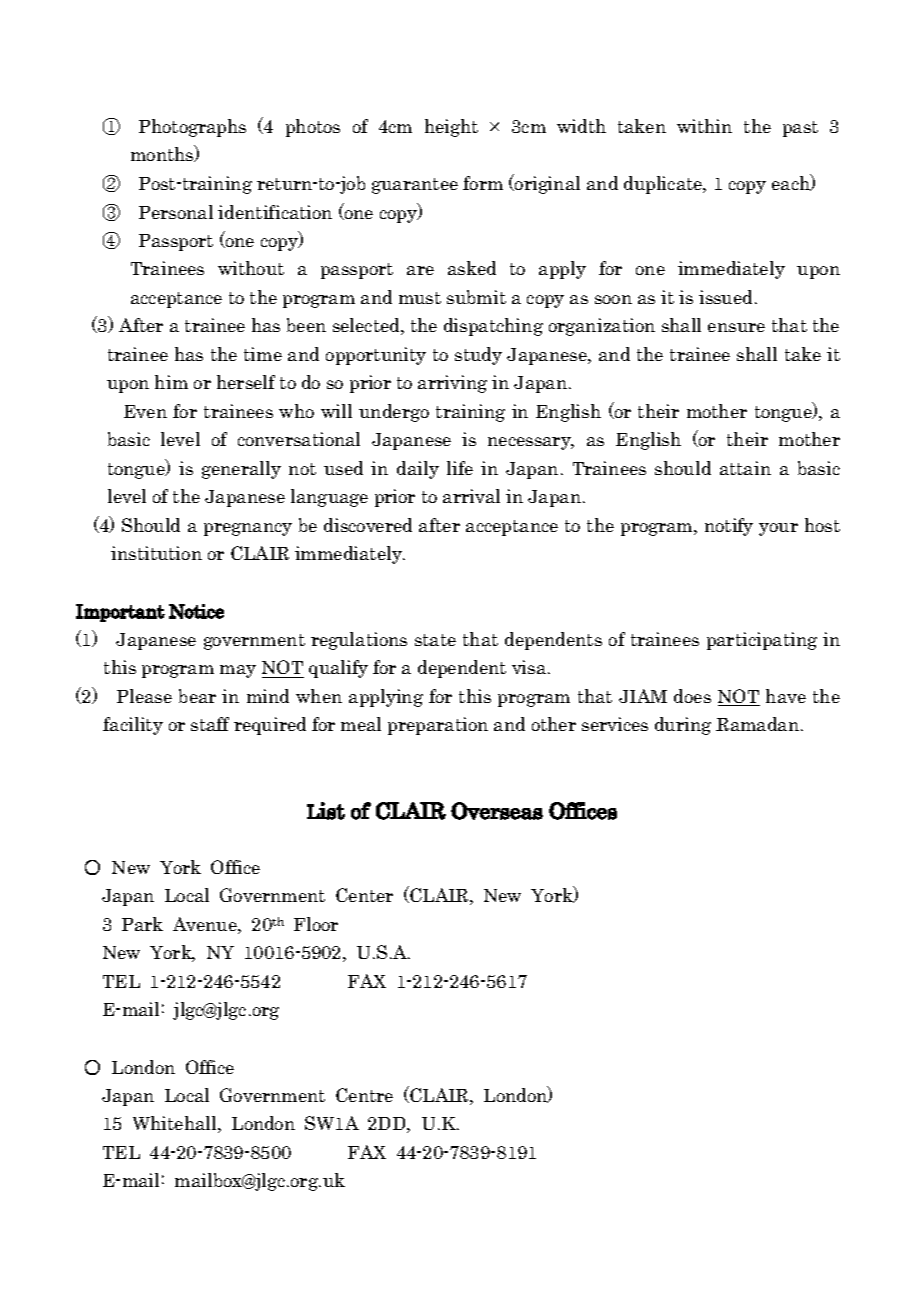 The height and width of the image is (1308, 924). Describe the element at coordinates (435, 640) in the image. I see `state` at that location.
